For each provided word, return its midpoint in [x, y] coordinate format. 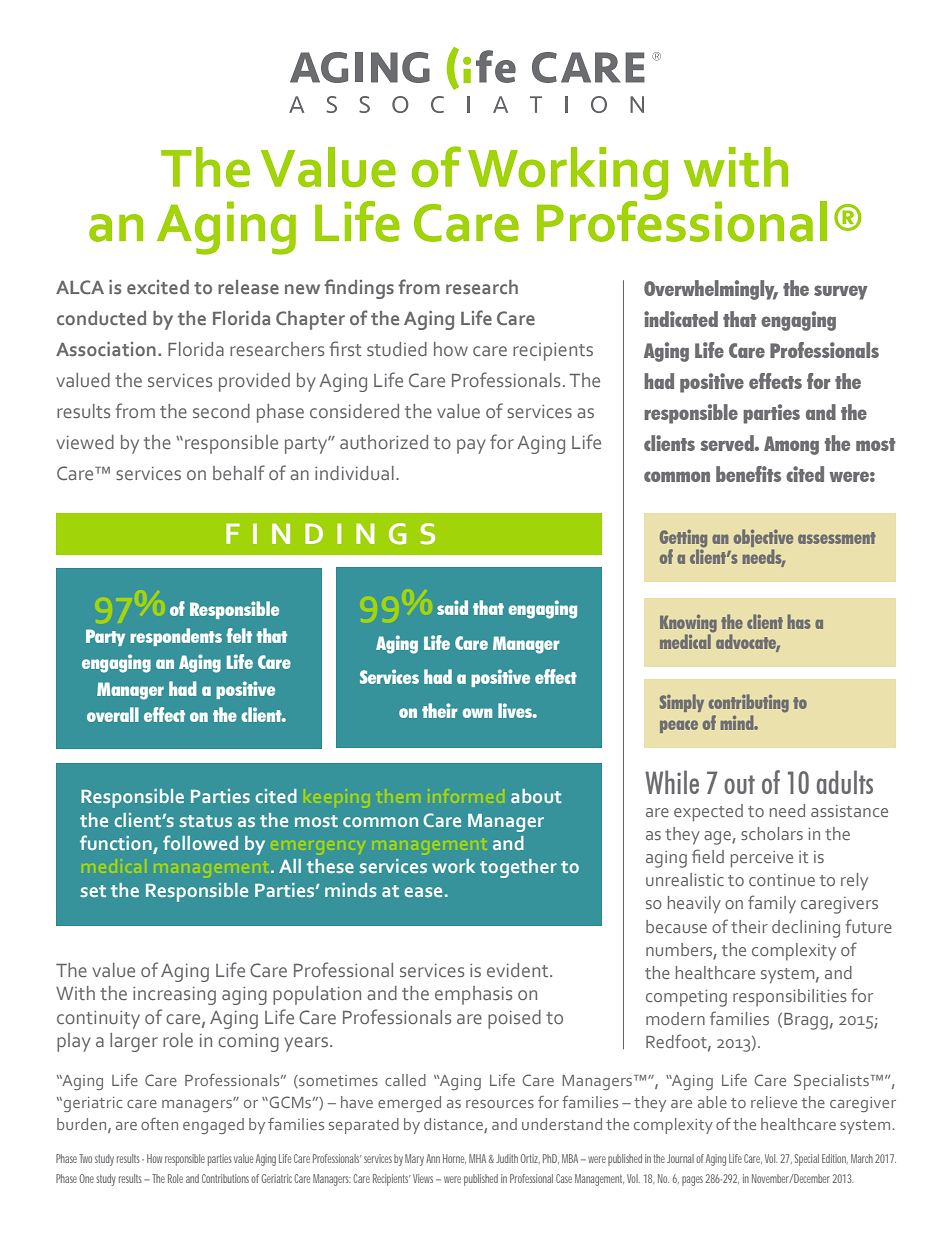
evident [519, 970]
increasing [174, 996]
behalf [239, 472]
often [159, 1124]
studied [397, 349]
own [477, 713]
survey [841, 292]
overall [113, 714]
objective [763, 538]
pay [471, 446]
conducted [101, 318]
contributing [749, 703]
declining [806, 929]
